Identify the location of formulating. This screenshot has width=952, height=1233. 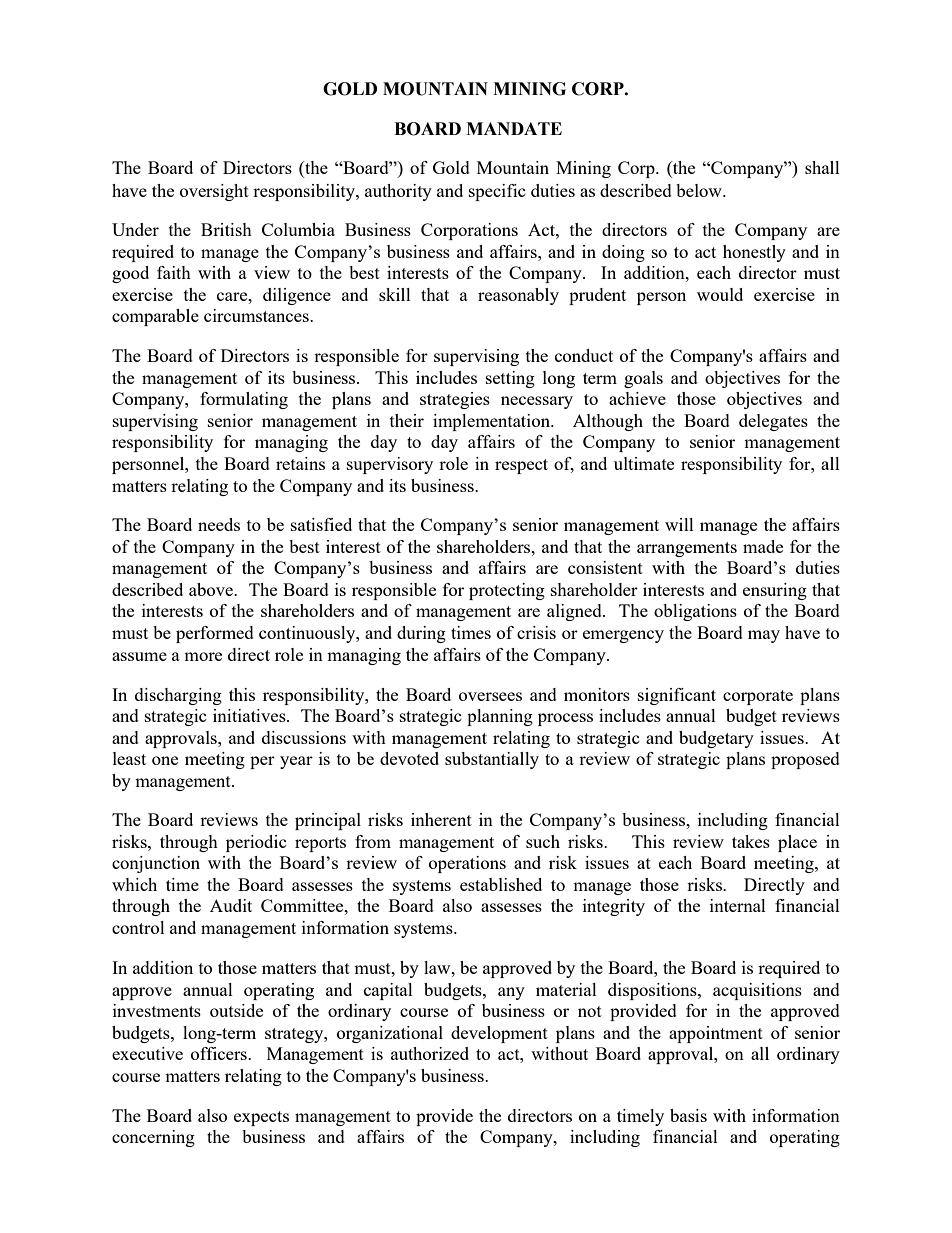
(244, 400).
